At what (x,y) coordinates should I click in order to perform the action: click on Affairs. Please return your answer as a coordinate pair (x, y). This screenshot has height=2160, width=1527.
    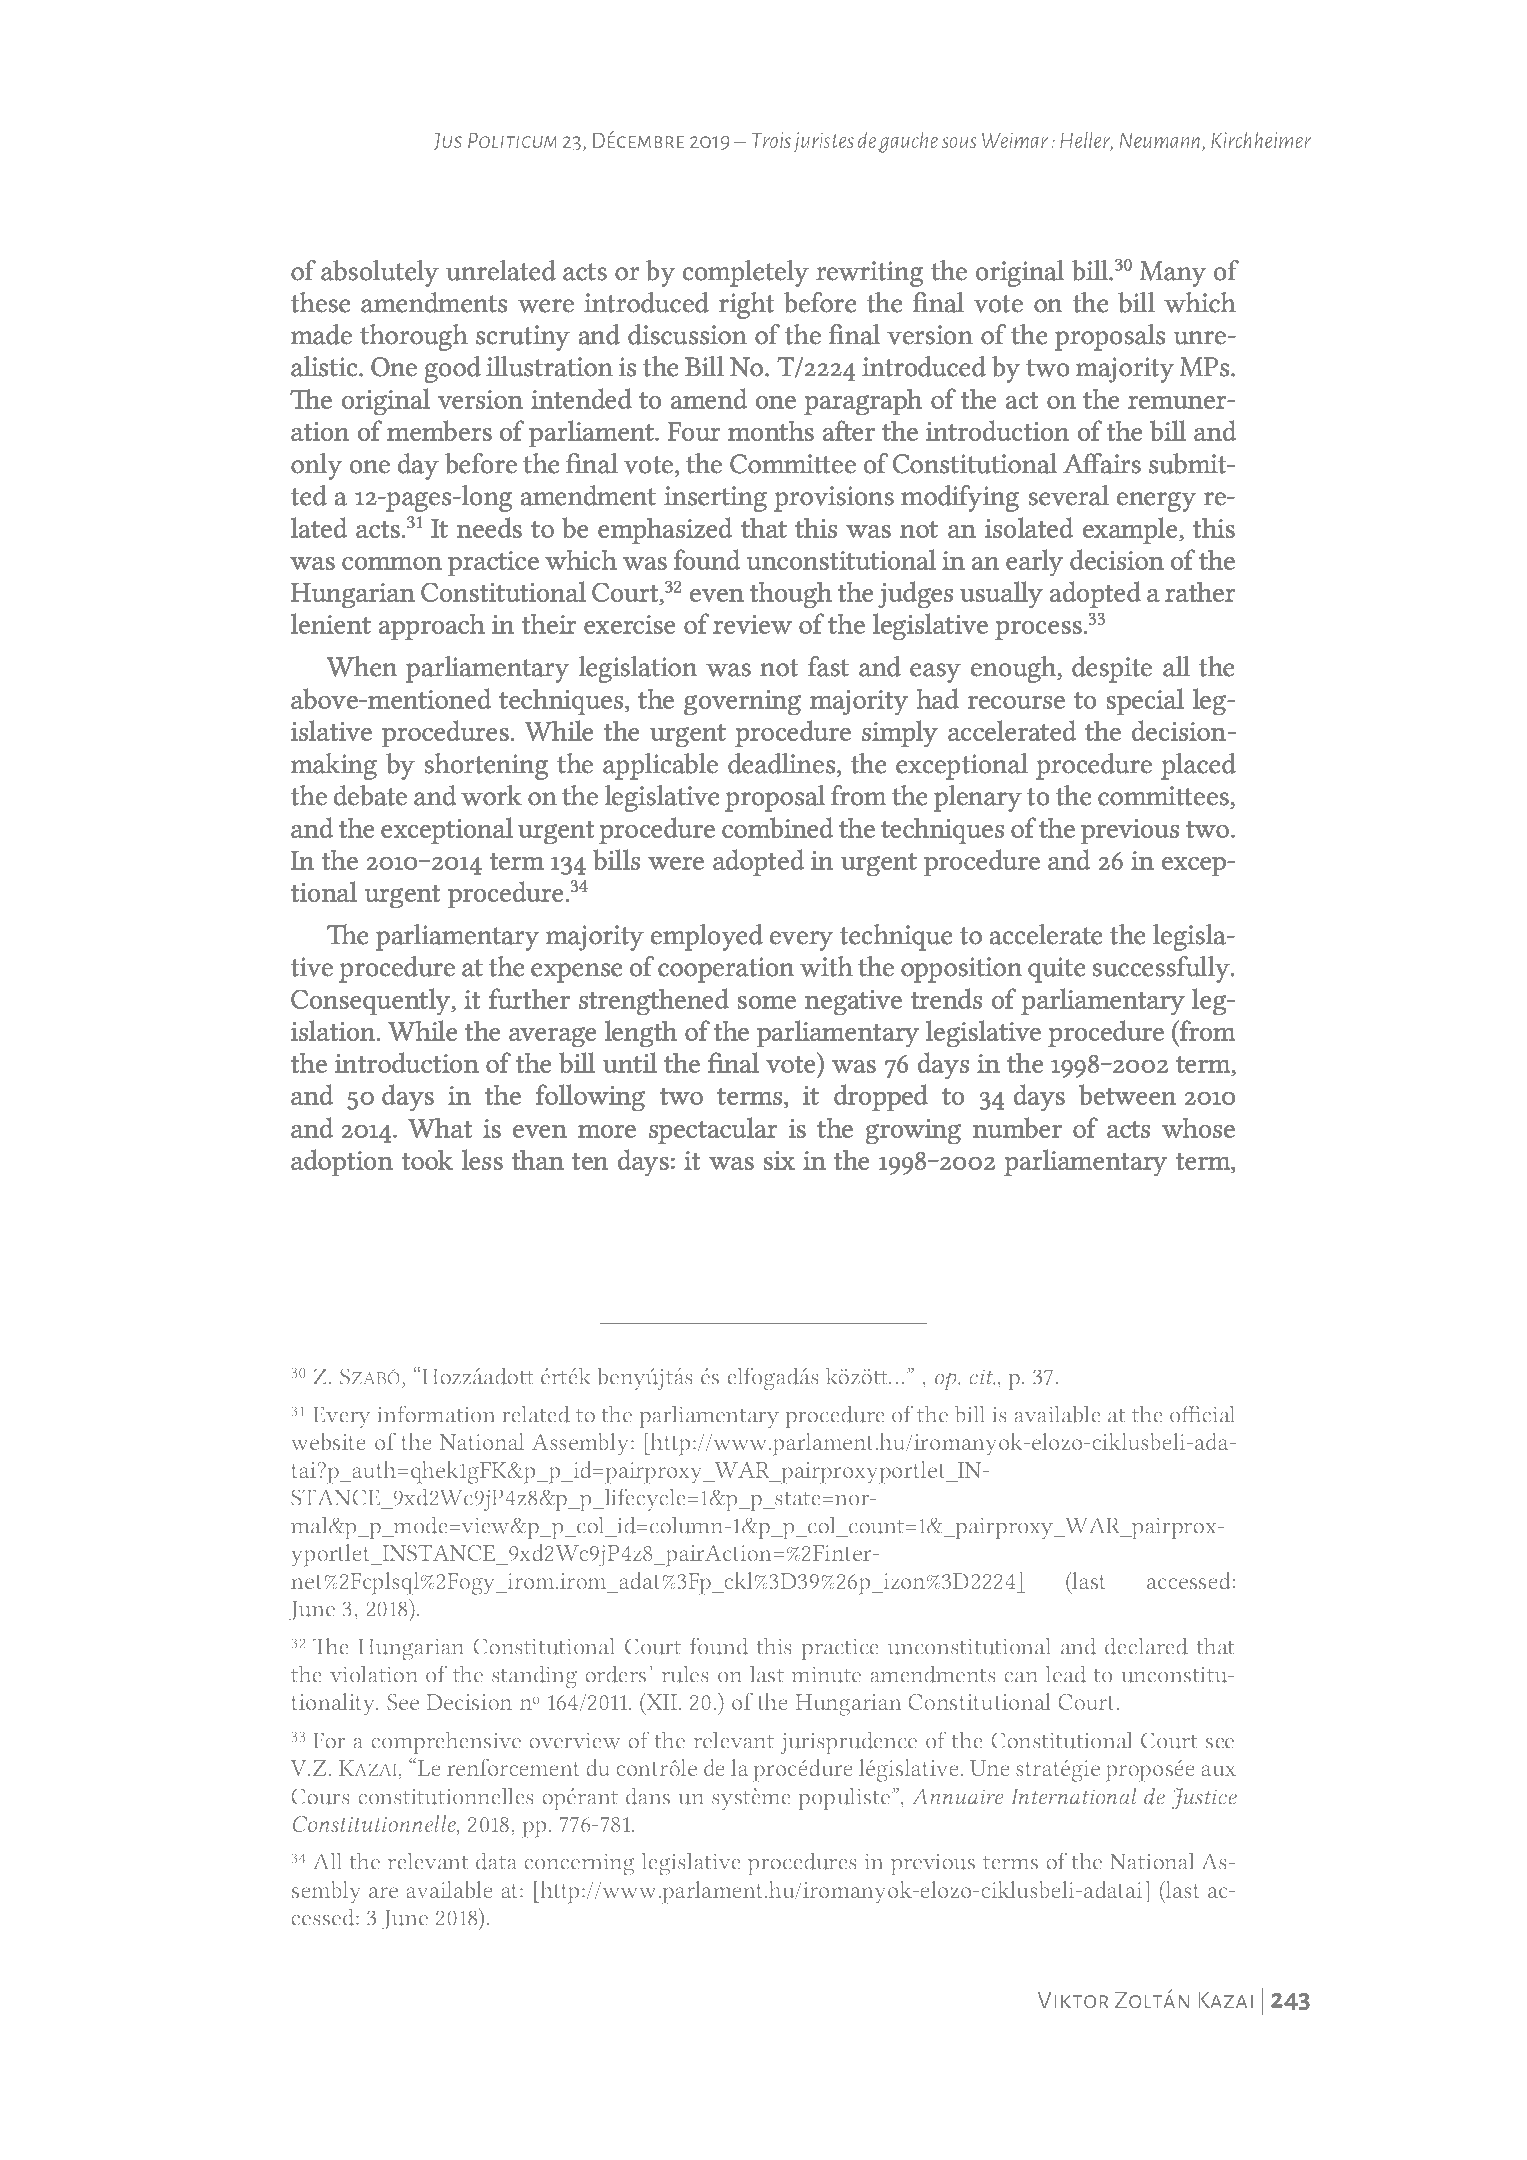
    Looking at the image, I should click on (1102, 463).
